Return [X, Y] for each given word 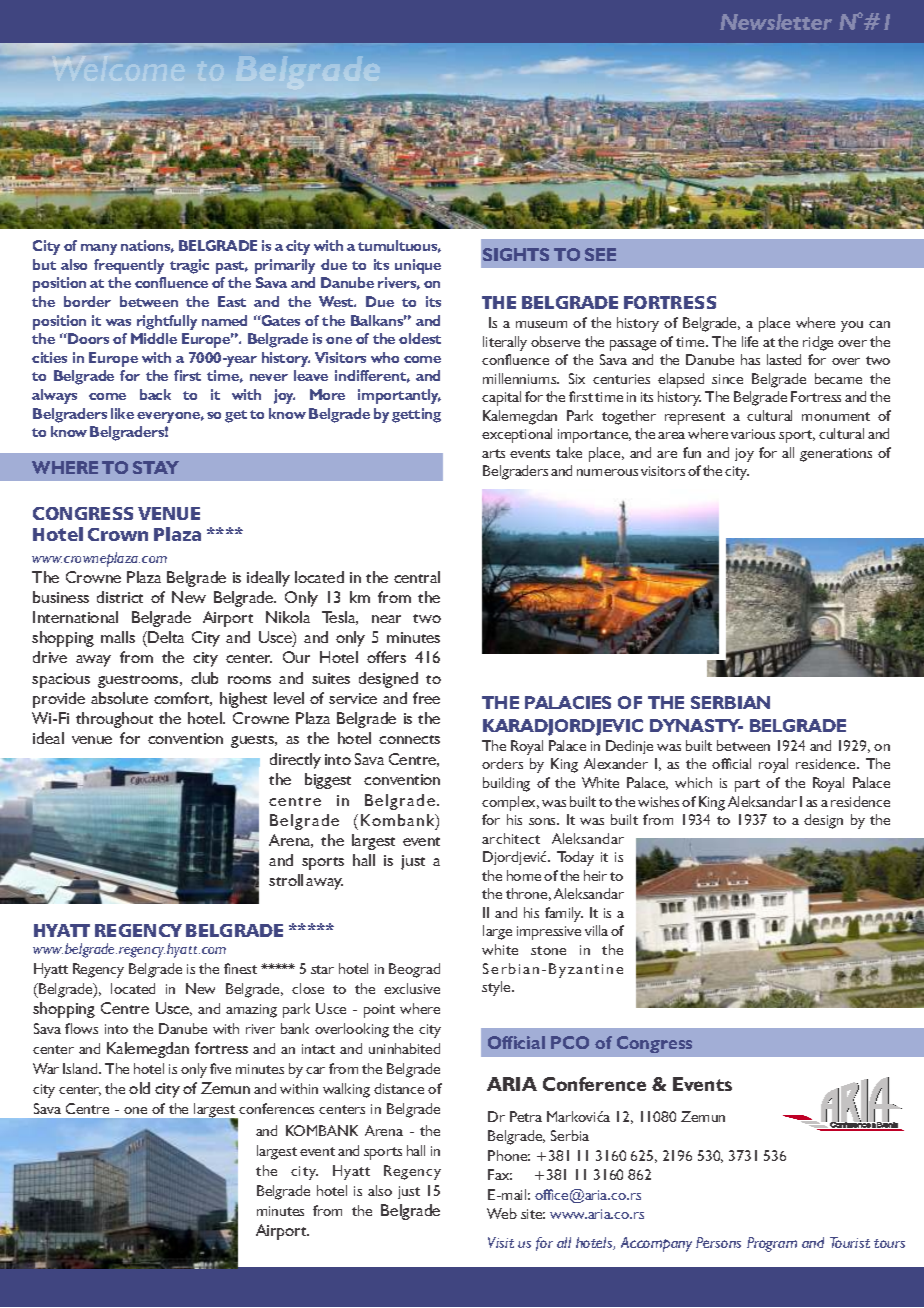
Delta [165, 637]
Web [502, 1213]
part [747, 785]
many [99, 249]
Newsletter [776, 22]
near [386, 619]
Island [81, 1068]
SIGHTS [516, 254]
